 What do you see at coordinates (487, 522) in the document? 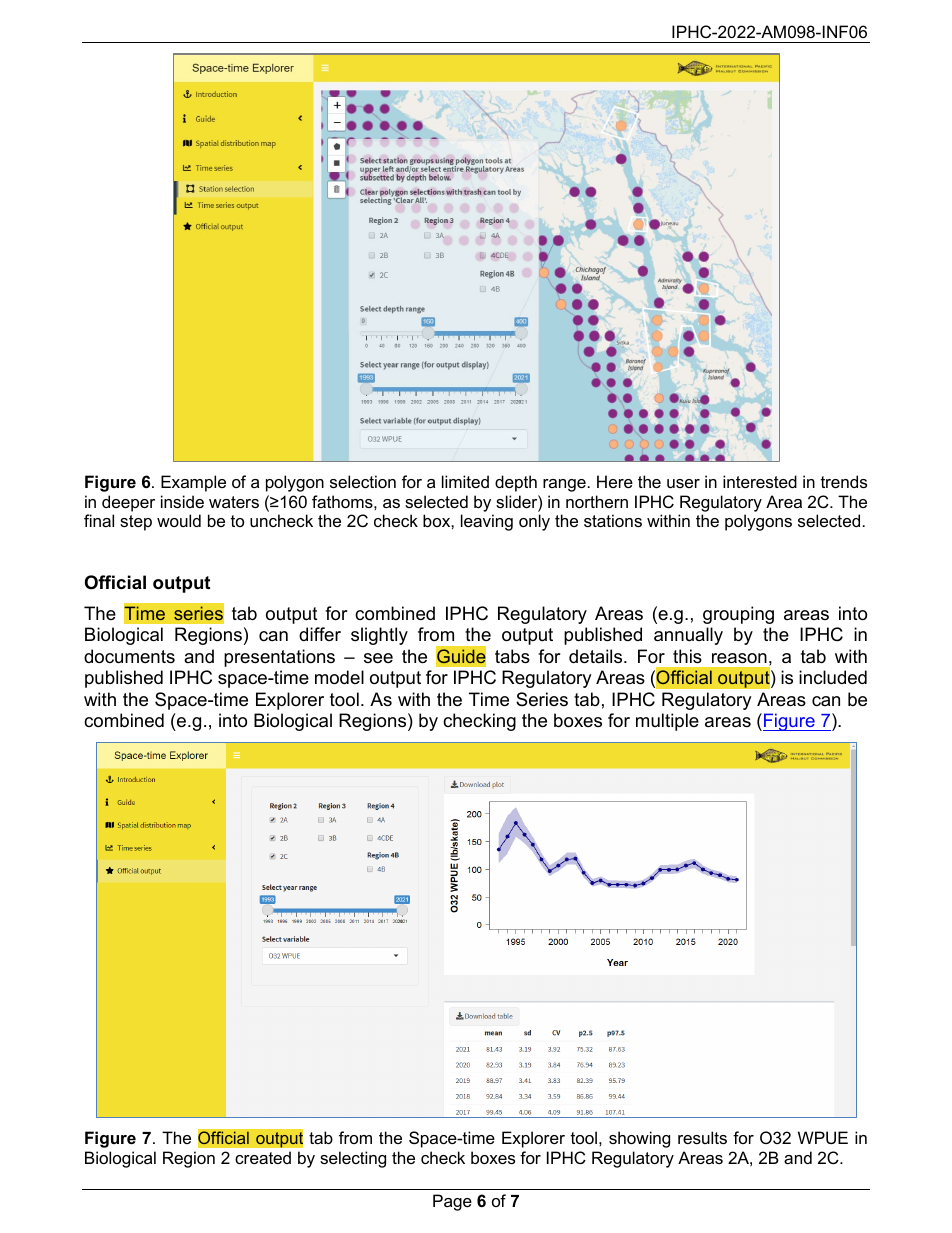
I see `leaving` at bounding box center [487, 522].
